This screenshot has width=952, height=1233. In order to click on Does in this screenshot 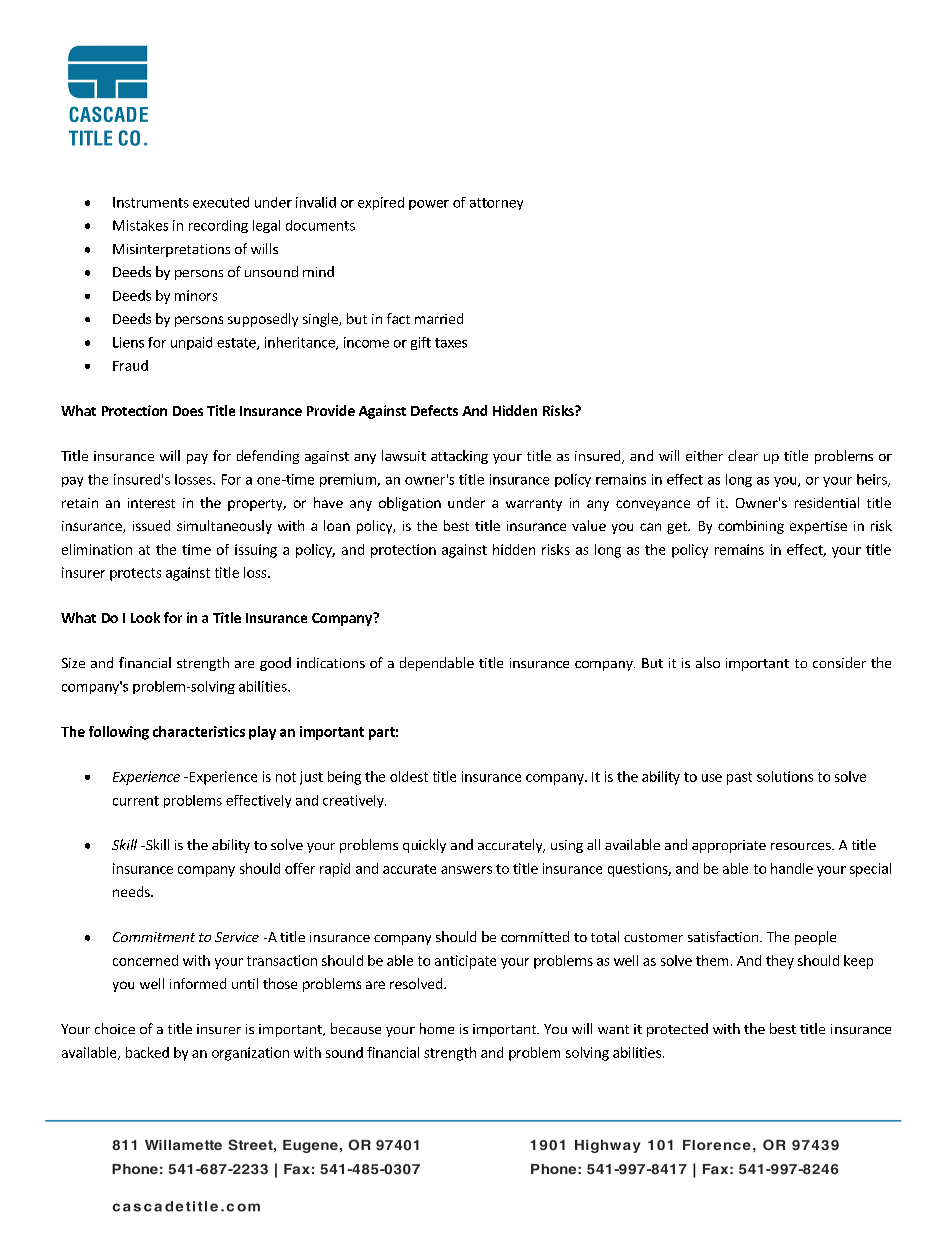, I will do `click(188, 411)`.
